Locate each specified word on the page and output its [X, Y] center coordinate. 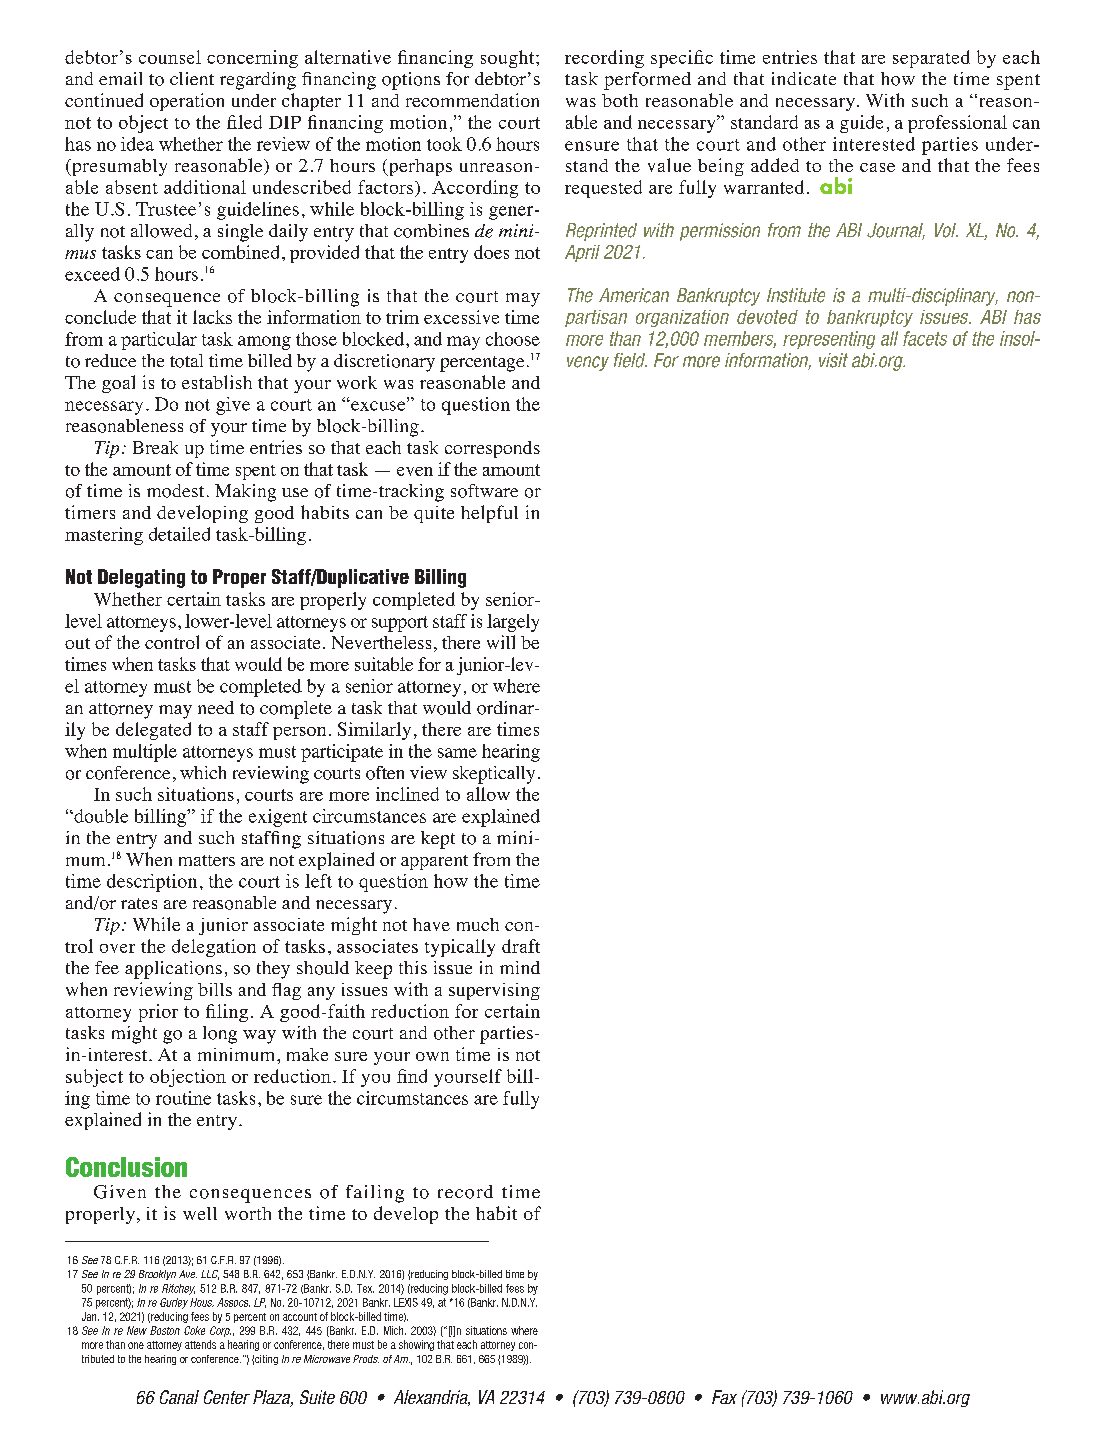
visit [833, 360]
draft [521, 946]
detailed [179, 534]
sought [509, 59]
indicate [804, 78]
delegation [214, 948]
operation [187, 102]
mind [520, 967]
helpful [489, 514]
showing [416, 1345]
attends [200, 1344]
